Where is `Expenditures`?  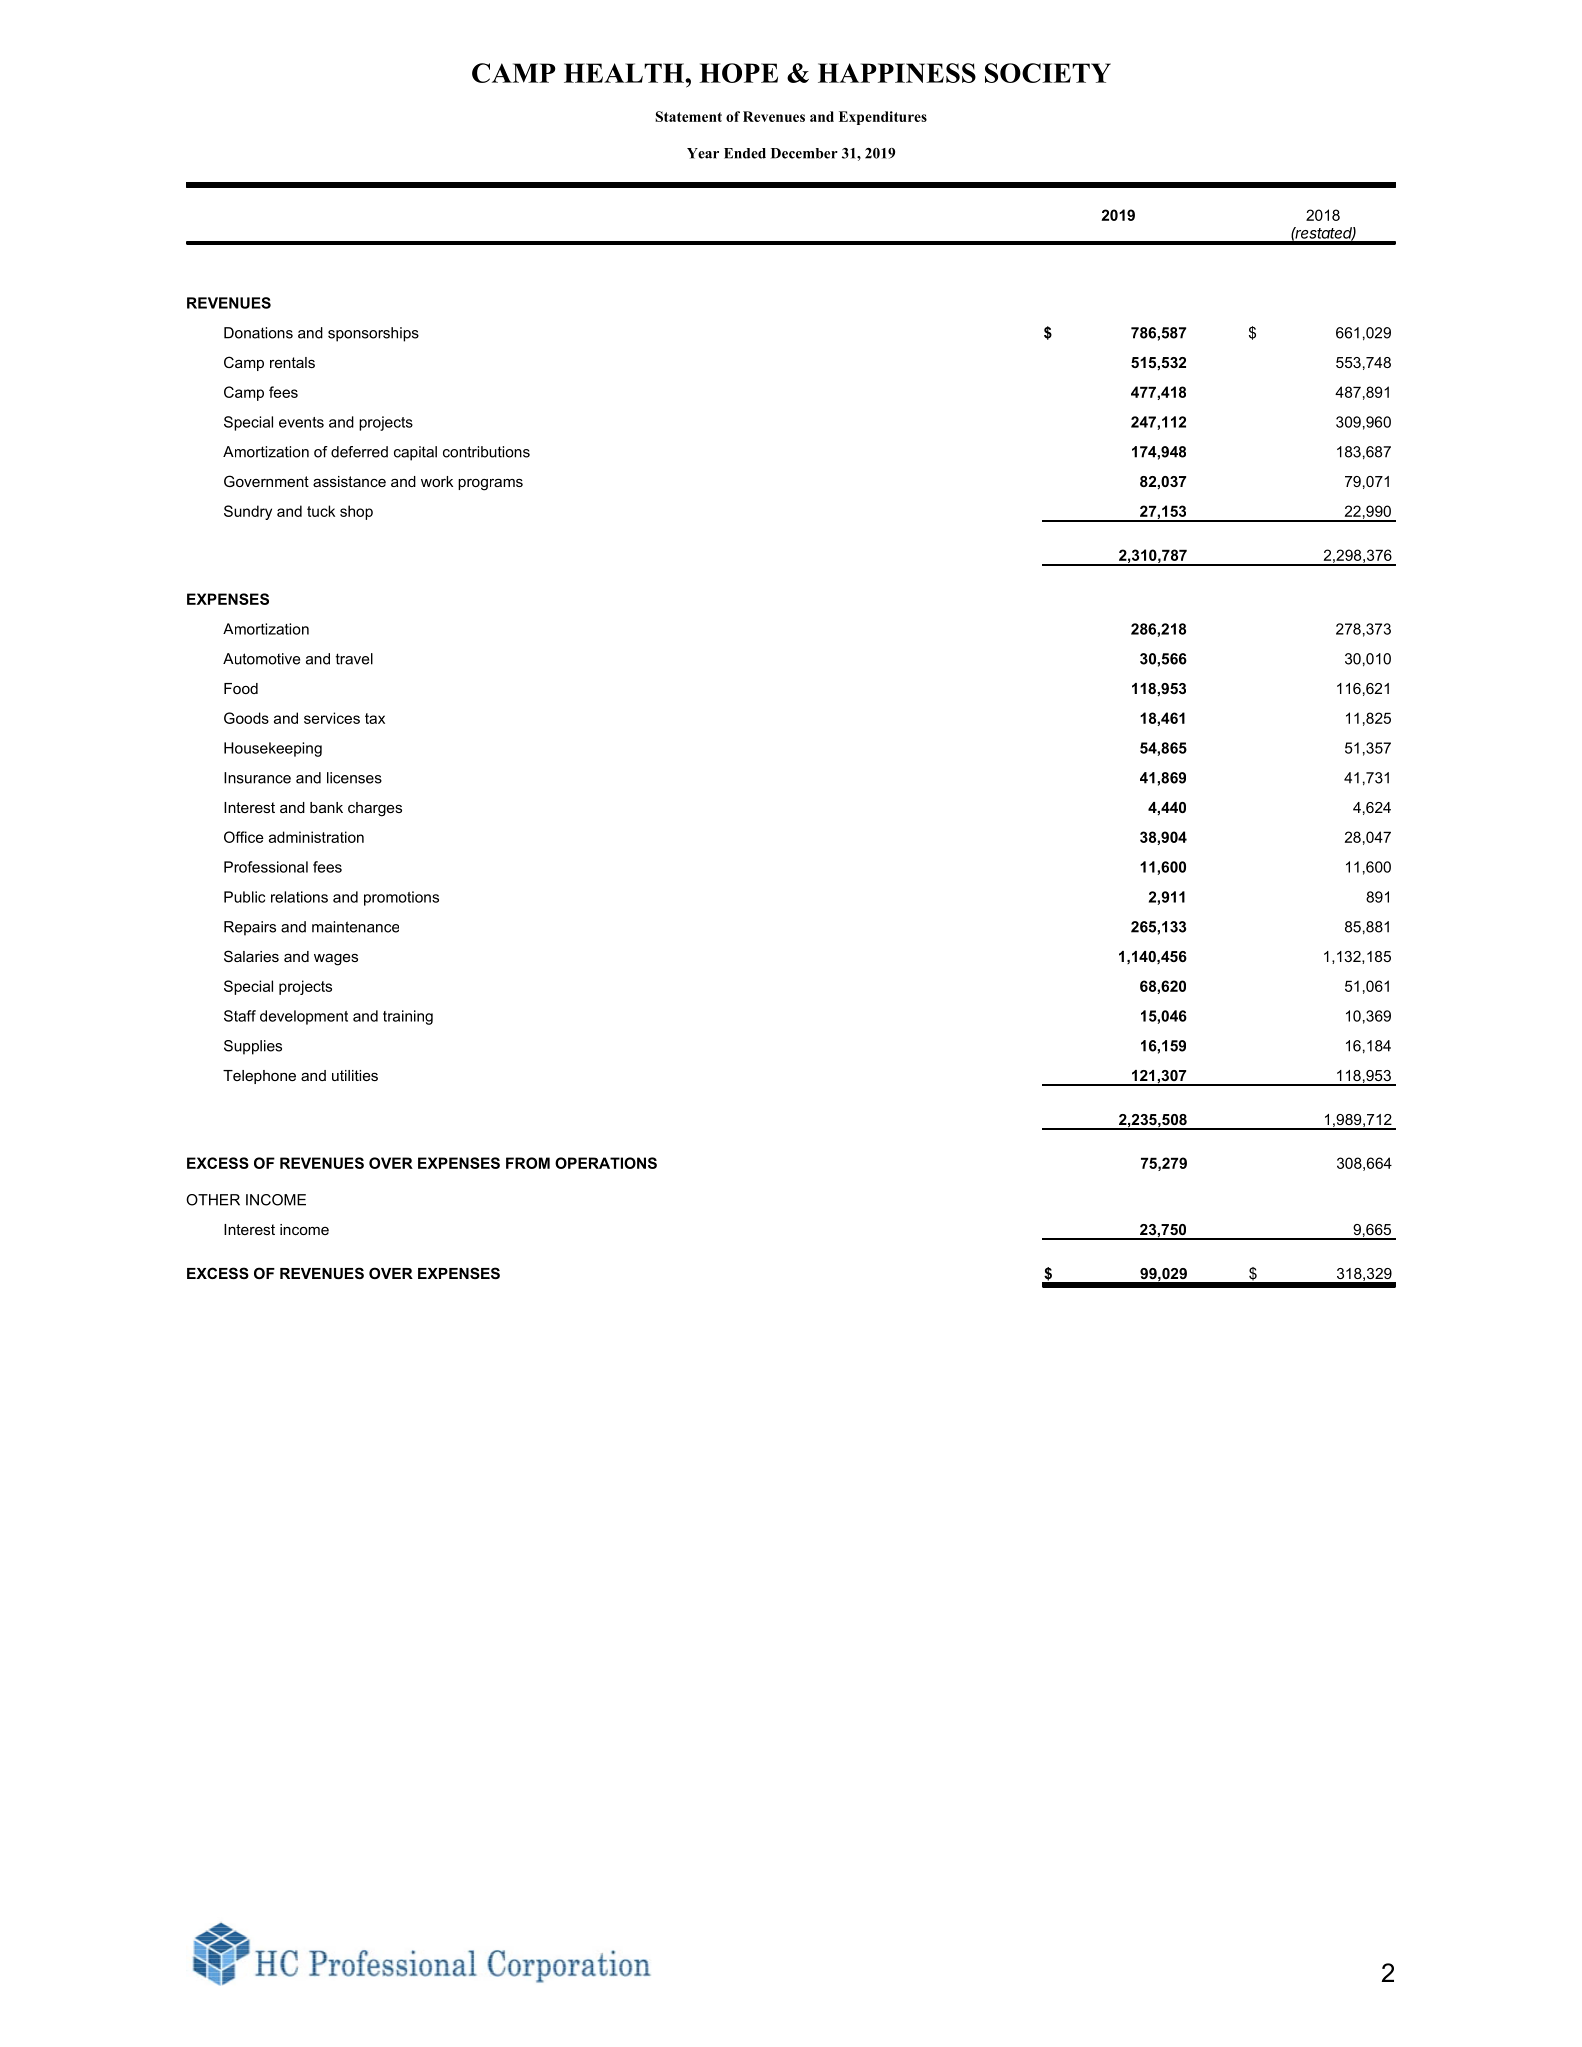 Expenditures is located at coordinates (883, 118).
